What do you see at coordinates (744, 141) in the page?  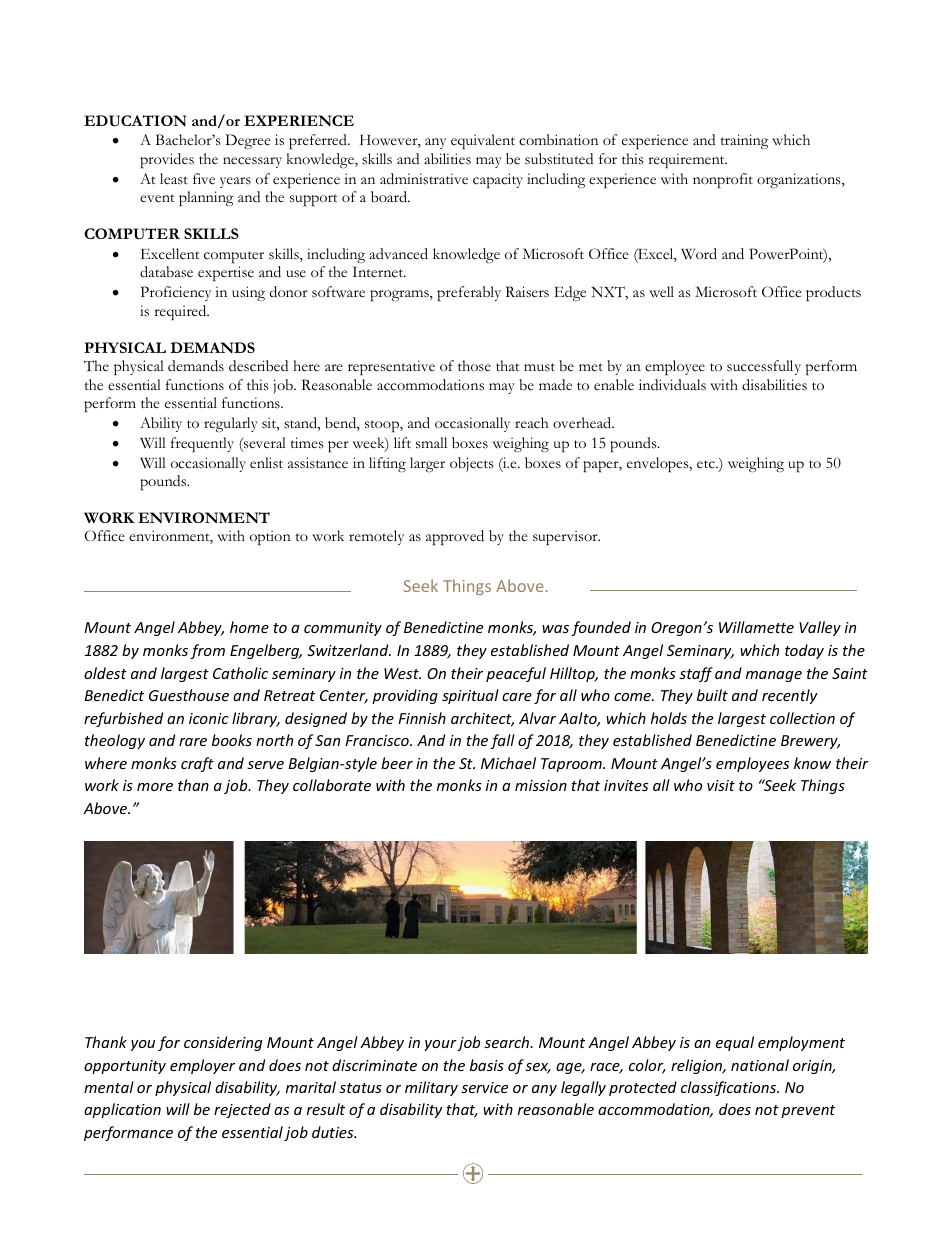 I see `training` at bounding box center [744, 141].
